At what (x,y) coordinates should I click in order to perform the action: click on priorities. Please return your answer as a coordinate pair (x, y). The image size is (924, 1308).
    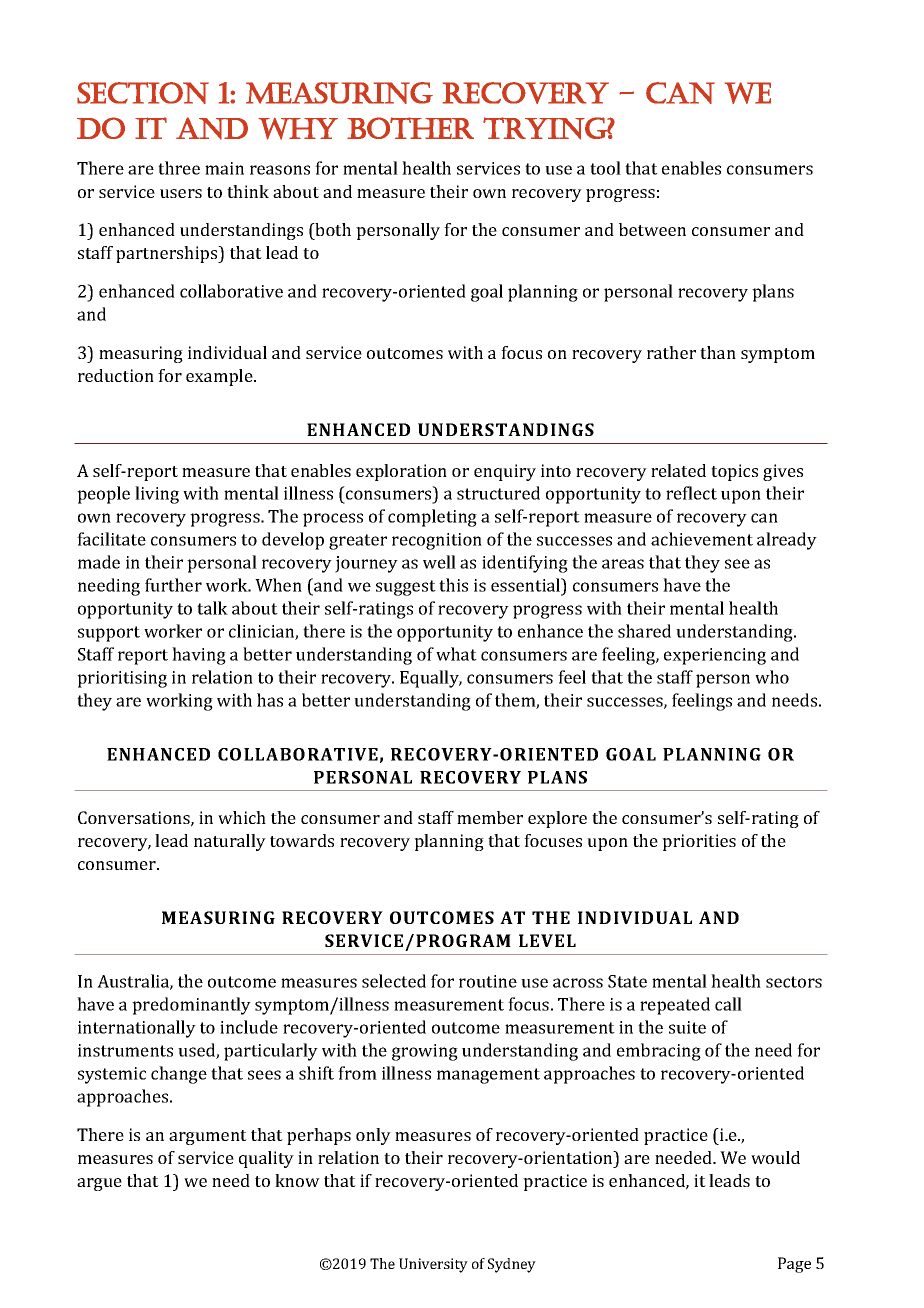
    Looking at the image, I should click on (699, 842).
